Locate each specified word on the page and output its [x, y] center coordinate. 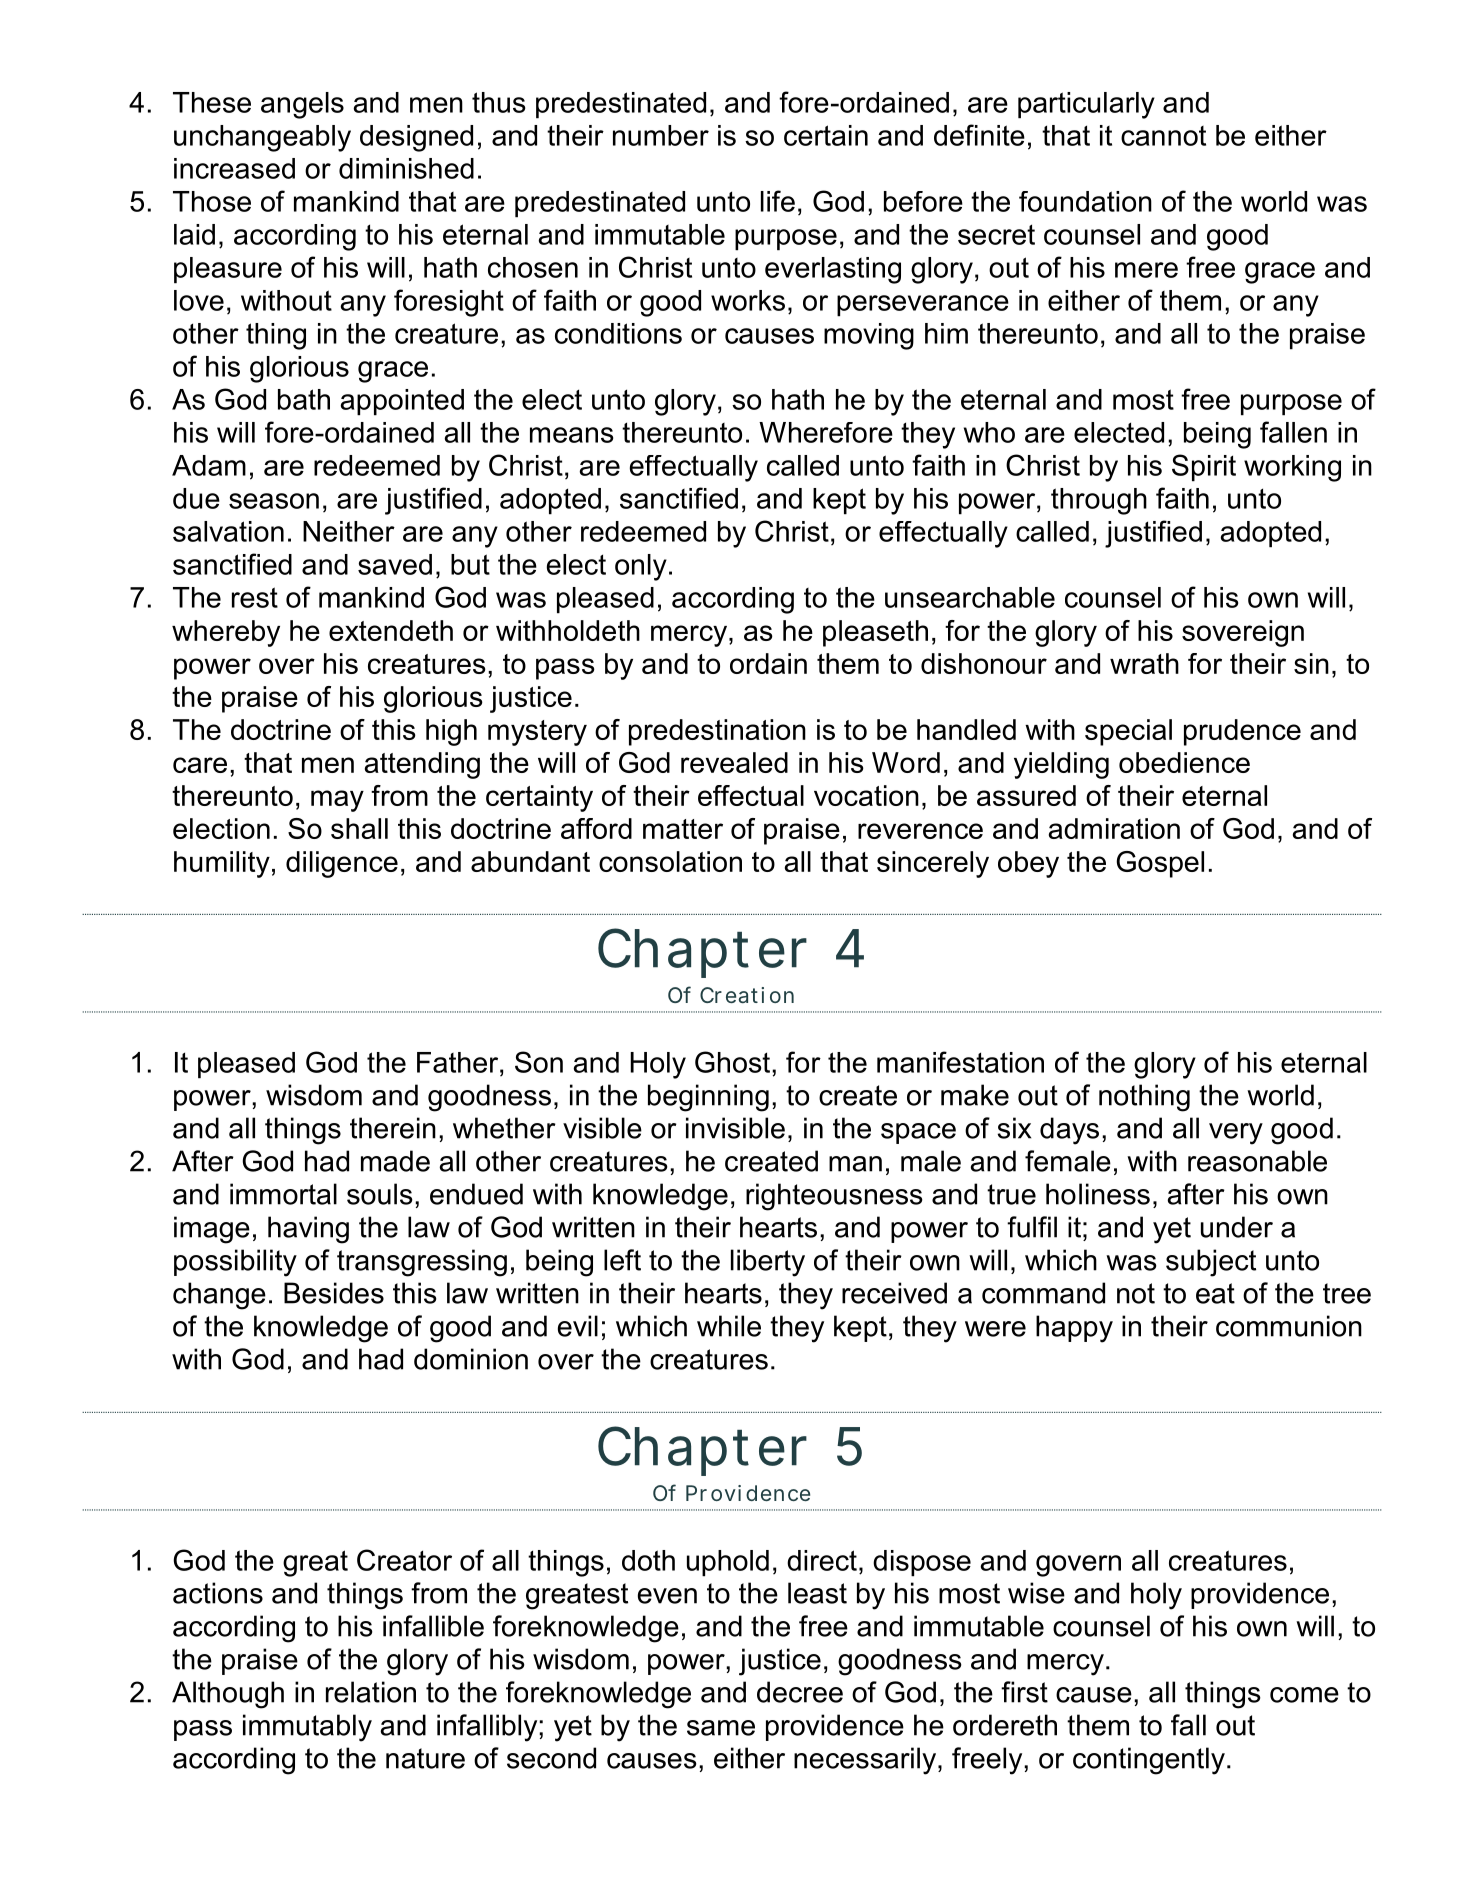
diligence [342, 864]
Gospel [1160, 864]
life [778, 201]
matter [683, 829]
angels [302, 105]
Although [228, 1695]
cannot [1163, 136]
